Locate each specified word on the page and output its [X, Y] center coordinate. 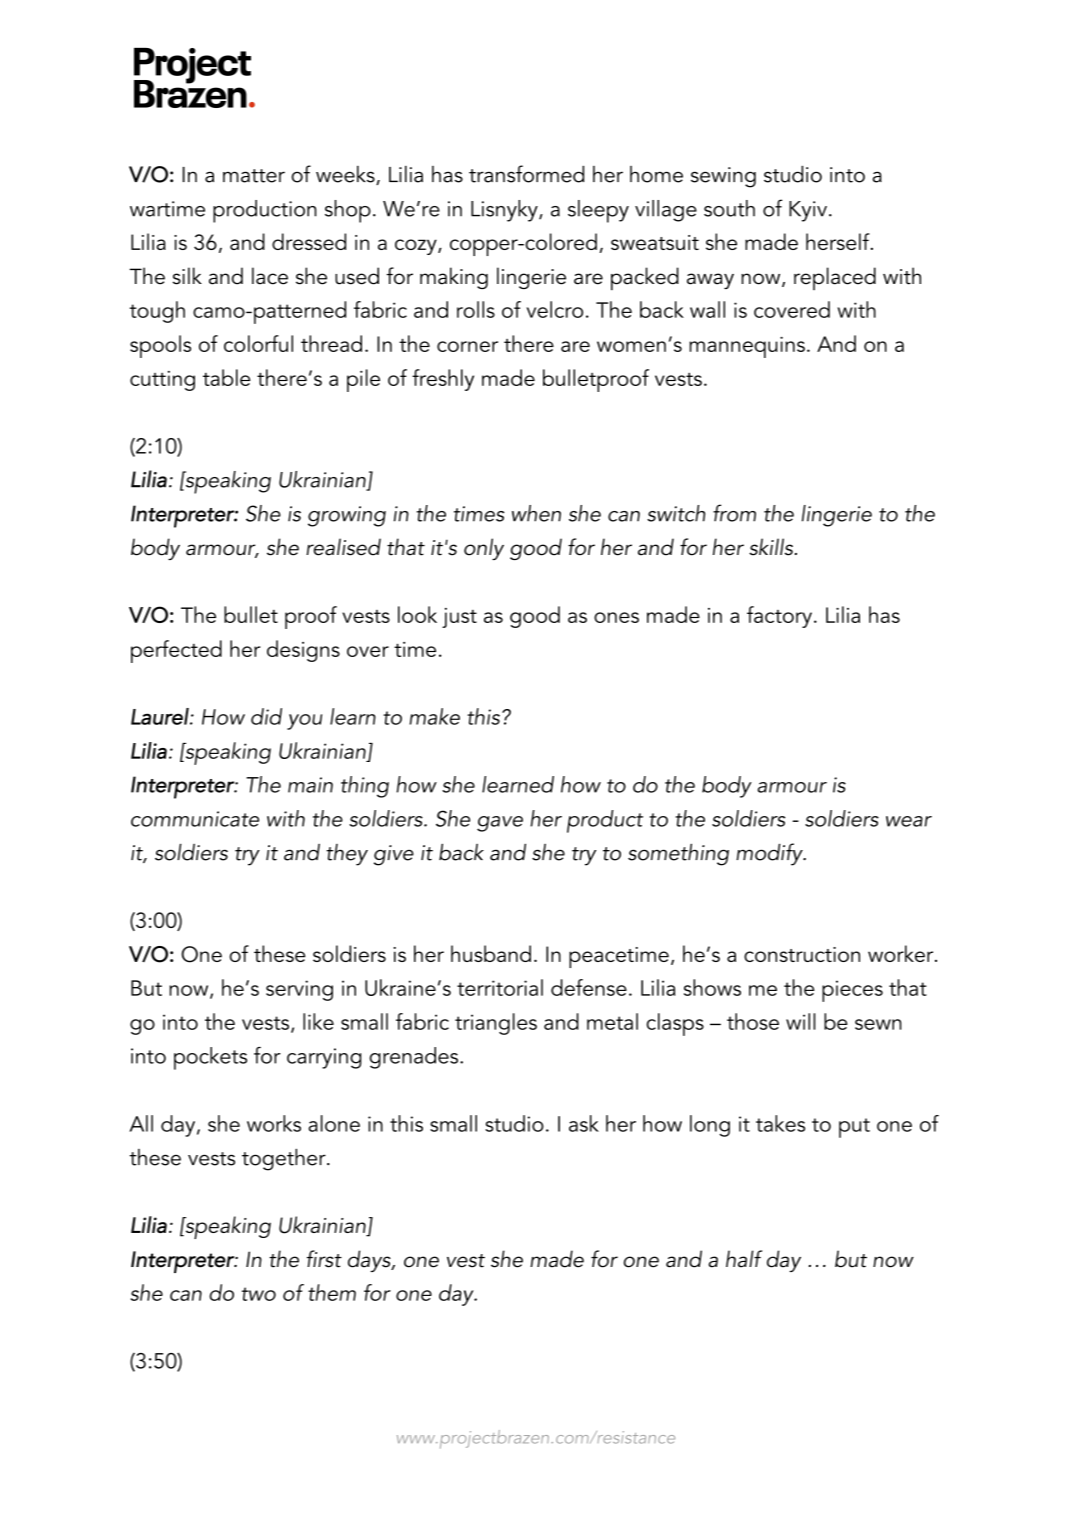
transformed [526, 174]
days [370, 1261]
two [259, 1294]
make [435, 716]
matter [254, 176]
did [266, 716]
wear [909, 821]
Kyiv [808, 211]
